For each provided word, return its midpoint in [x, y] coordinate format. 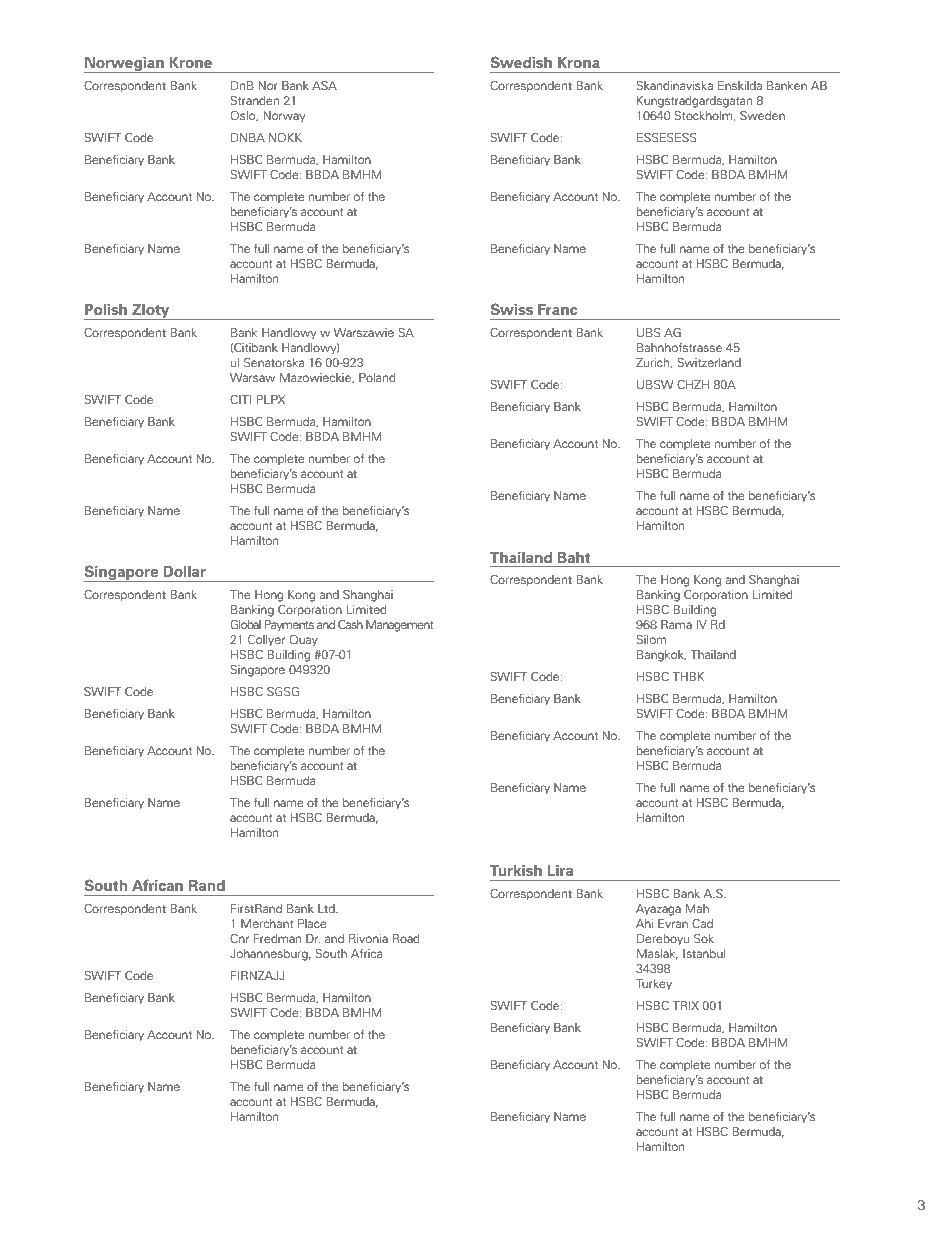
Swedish [521, 62]
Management [400, 626]
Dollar [184, 571]
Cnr [239, 938]
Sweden [762, 115]
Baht [574, 557]
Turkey [654, 985]
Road [406, 938]
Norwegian [125, 65]
